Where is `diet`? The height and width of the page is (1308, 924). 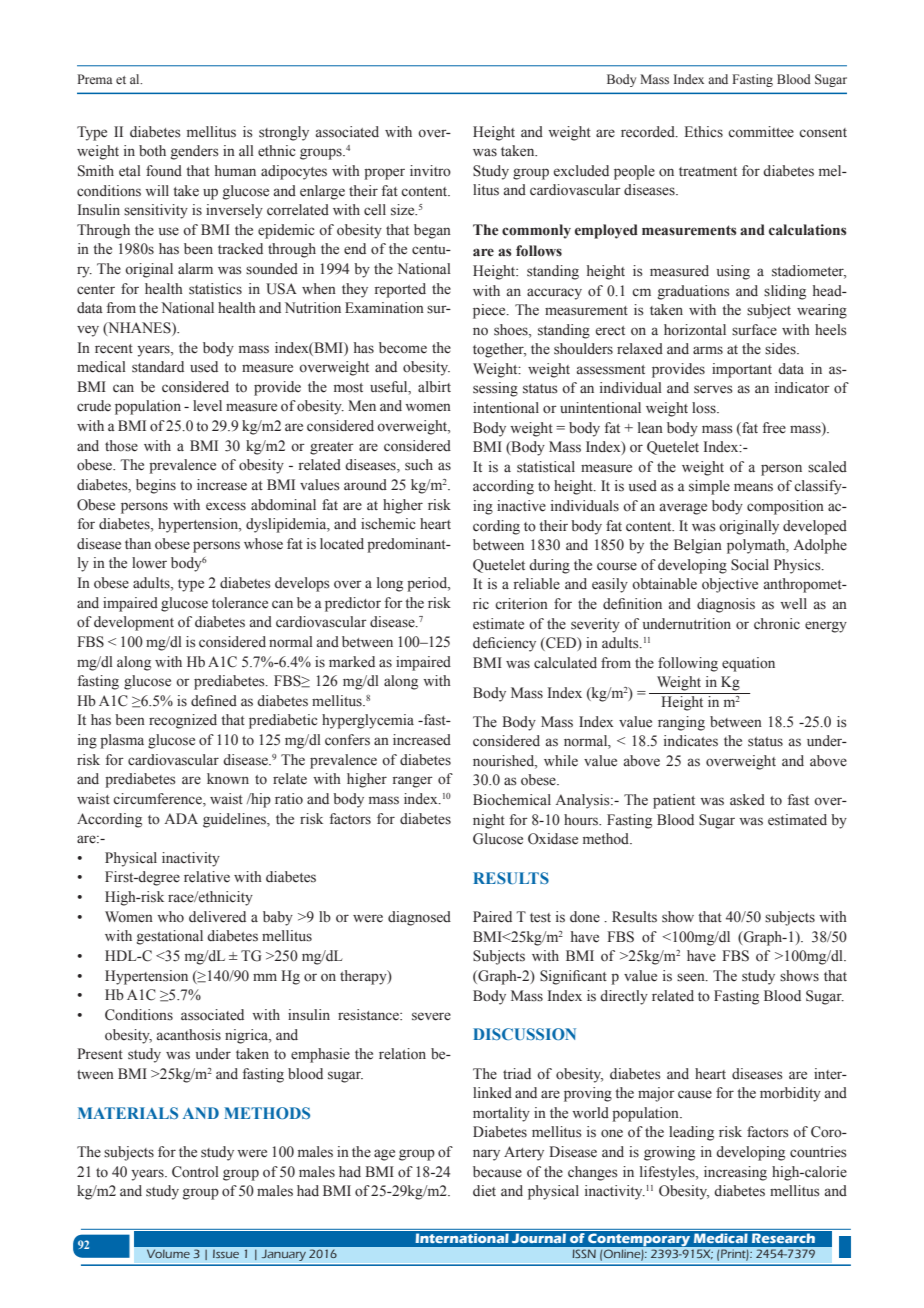 diet is located at coordinates (484, 1191).
